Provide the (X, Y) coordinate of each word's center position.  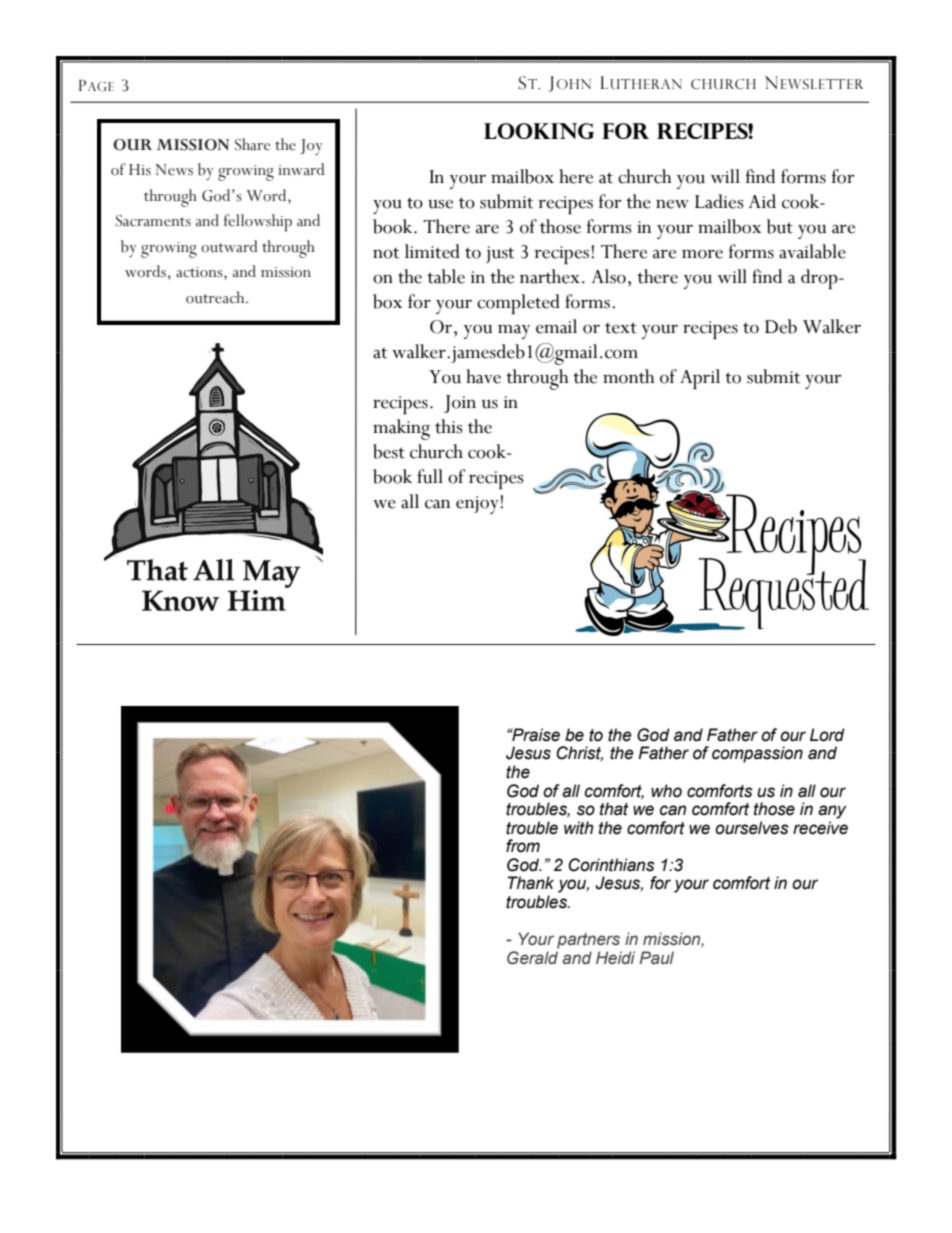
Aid (762, 201)
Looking (539, 131)
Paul (656, 957)
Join (460, 404)
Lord (827, 735)
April (700, 379)
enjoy (478, 505)
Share (253, 144)
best (389, 451)
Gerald (532, 958)
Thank (531, 883)
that (614, 809)
